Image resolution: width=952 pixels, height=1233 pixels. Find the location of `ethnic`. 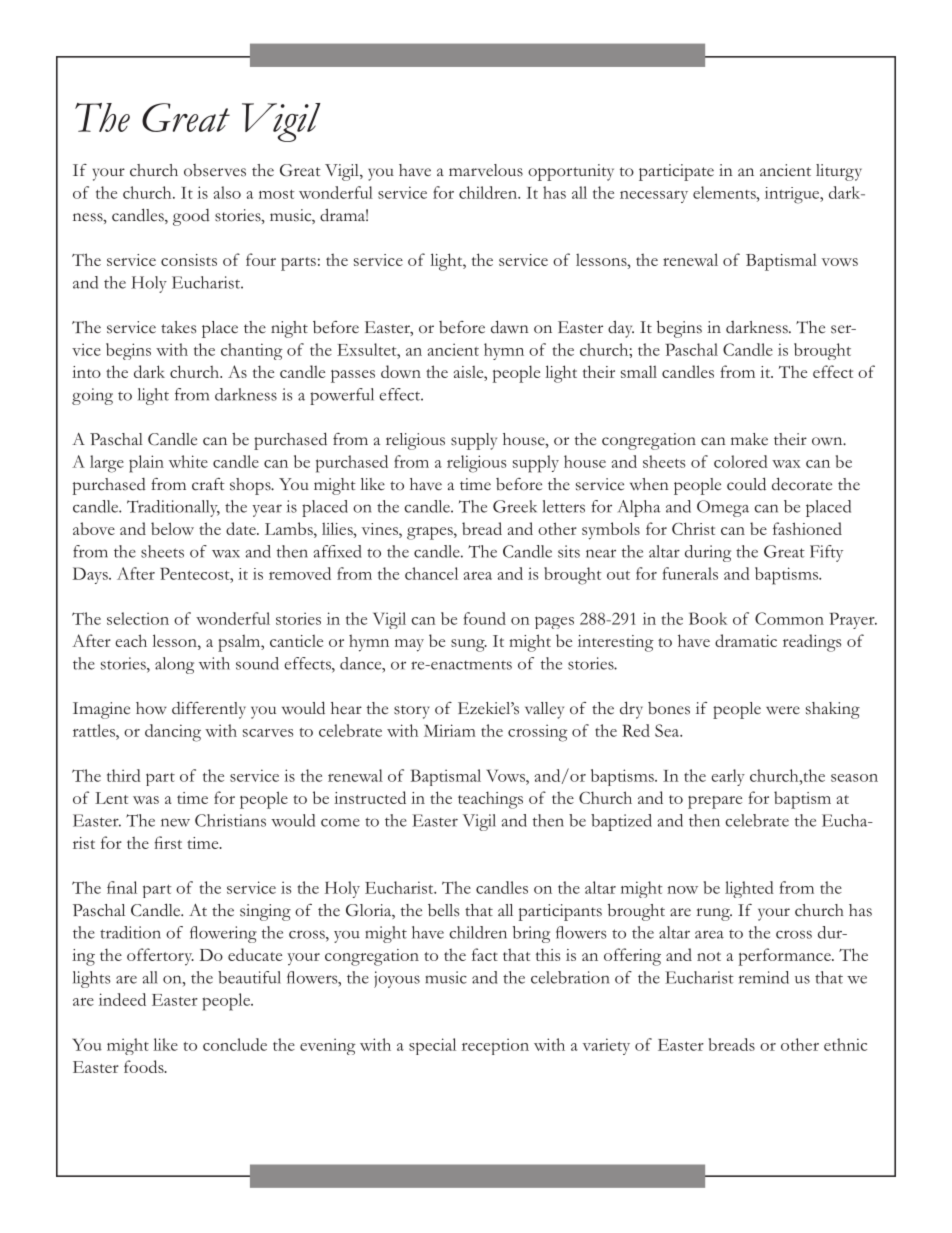

ethnic is located at coordinates (845, 1044).
